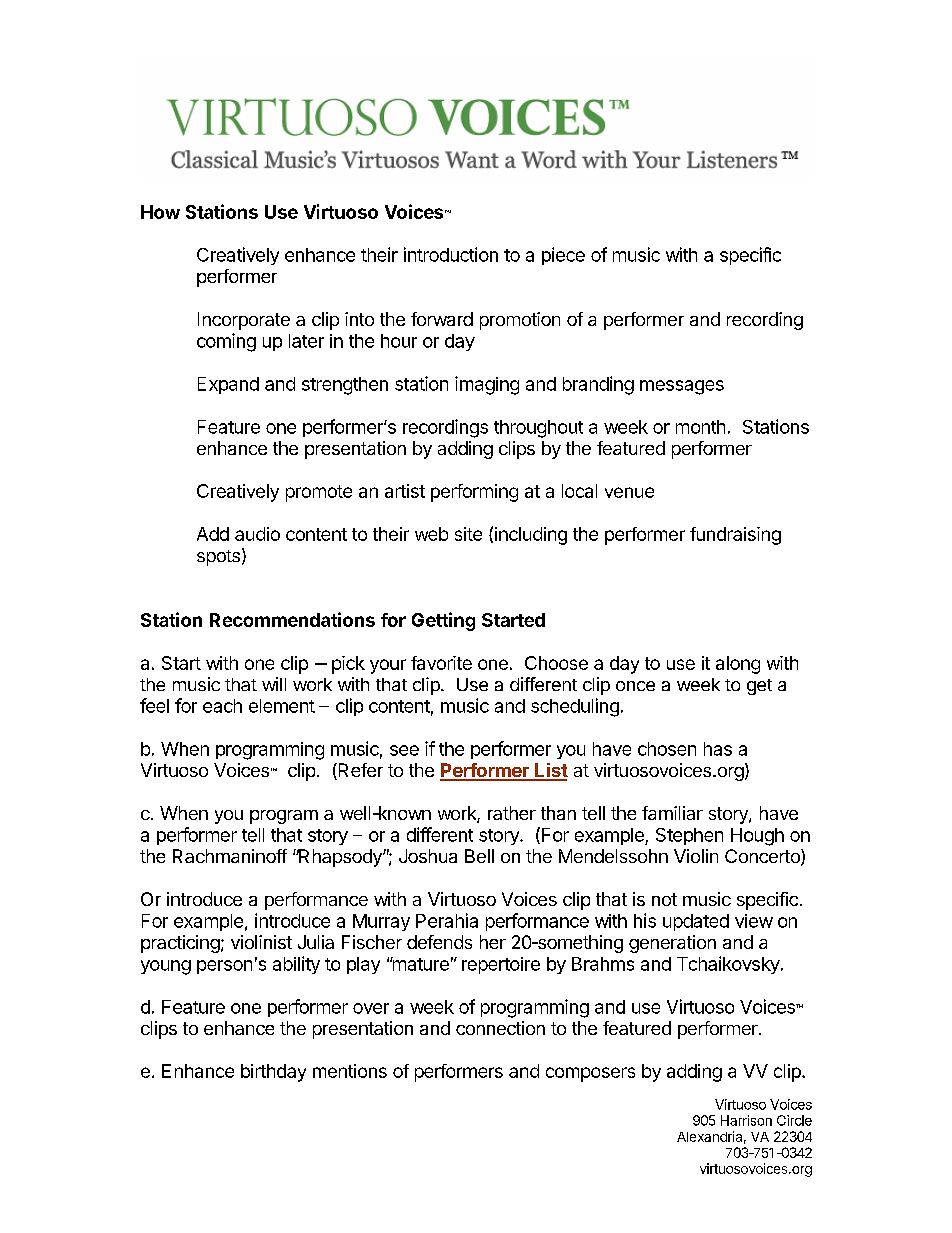 The height and width of the screenshot is (1233, 952). What do you see at coordinates (160, 212) in the screenshot?
I see `How` at bounding box center [160, 212].
